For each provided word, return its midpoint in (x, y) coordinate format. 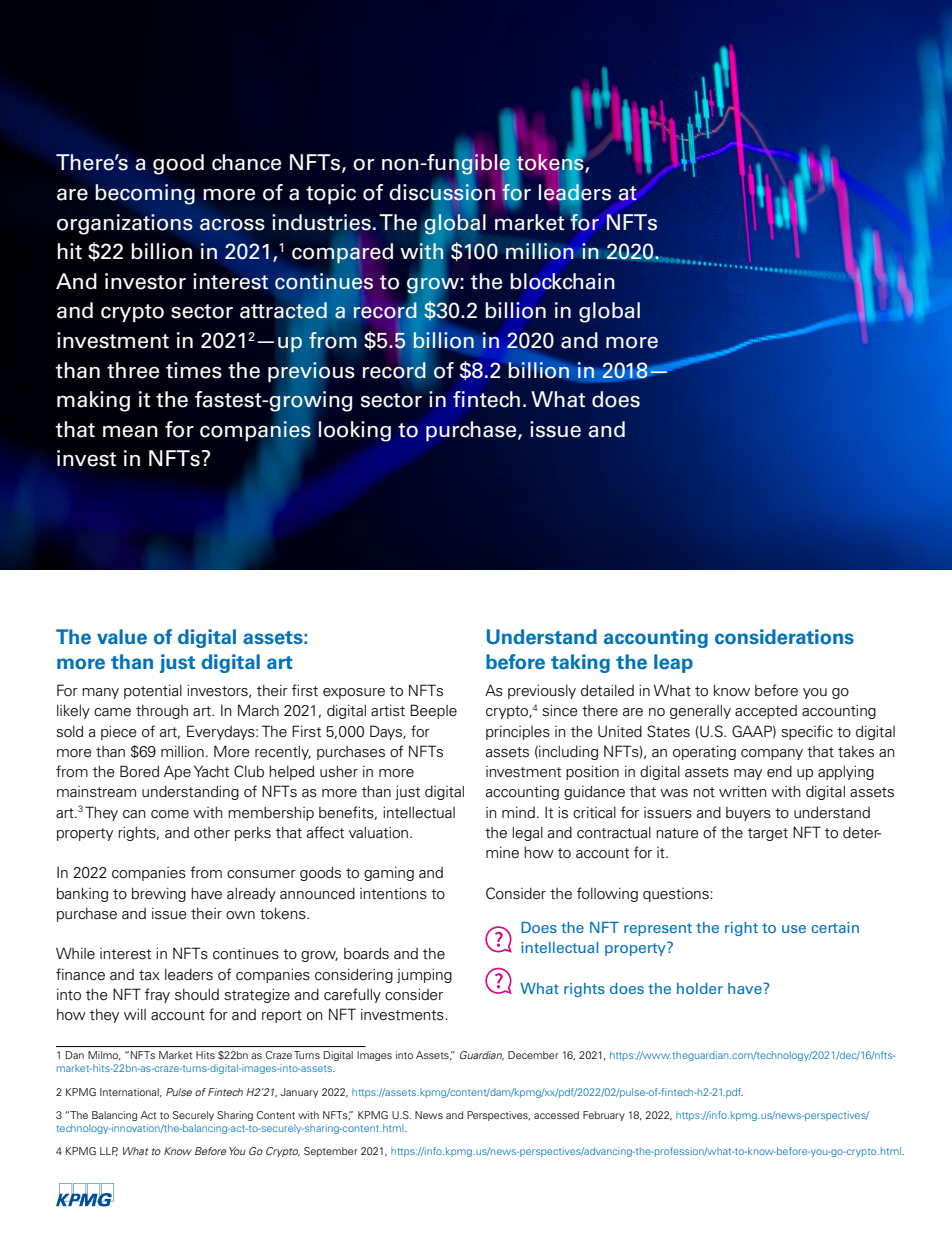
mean (130, 431)
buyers (748, 814)
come (170, 814)
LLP (109, 1151)
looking (355, 431)
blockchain (563, 281)
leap (673, 663)
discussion (442, 192)
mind (518, 812)
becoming (145, 194)
